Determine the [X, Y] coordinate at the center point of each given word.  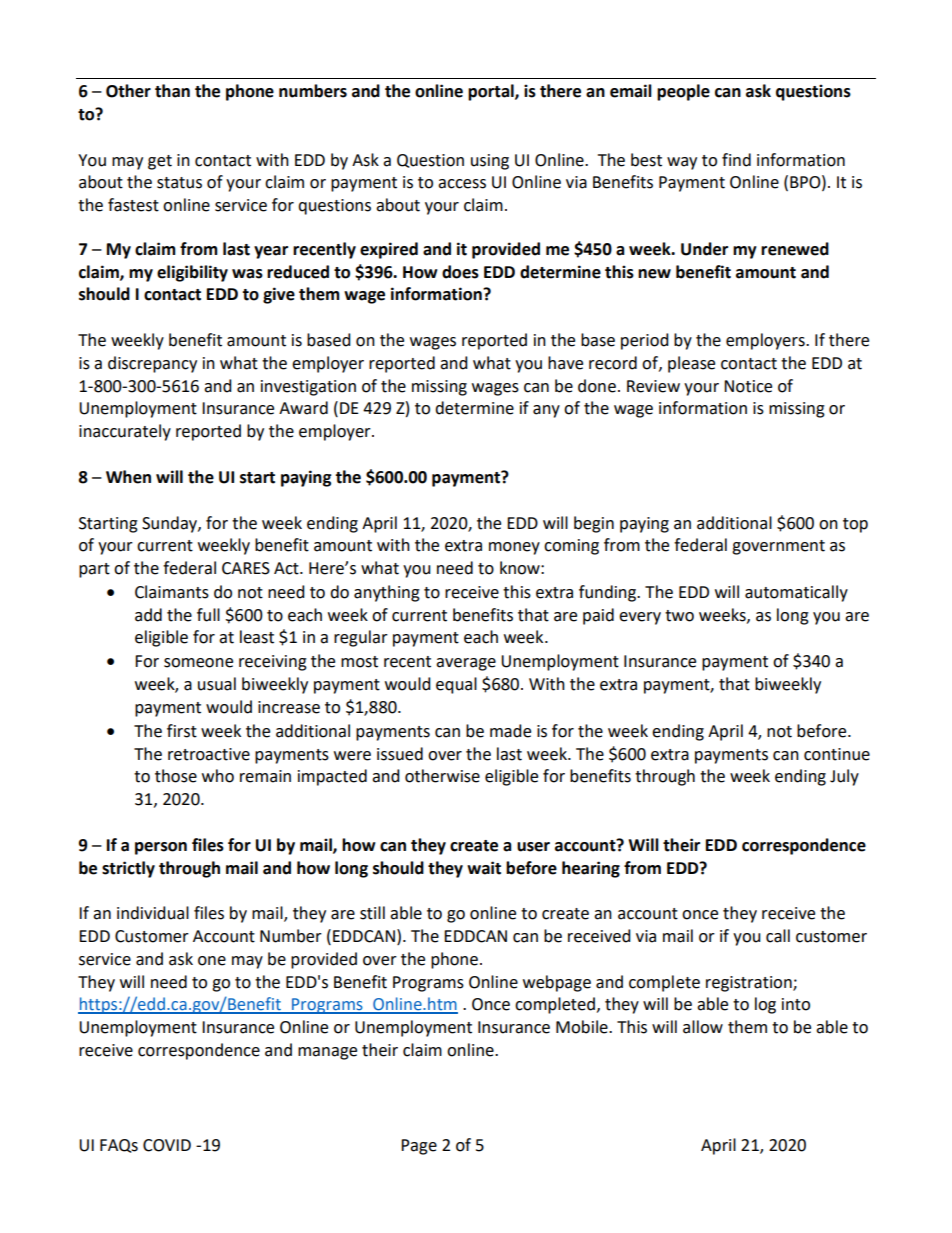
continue [837, 754]
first [182, 731]
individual [153, 913]
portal [492, 92]
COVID [167, 1145]
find [736, 160]
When [128, 477]
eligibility [192, 273]
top [855, 525]
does [460, 272]
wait [484, 868]
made [510, 731]
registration [750, 984]
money [514, 548]
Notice [748, 386]
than [172, 91]
